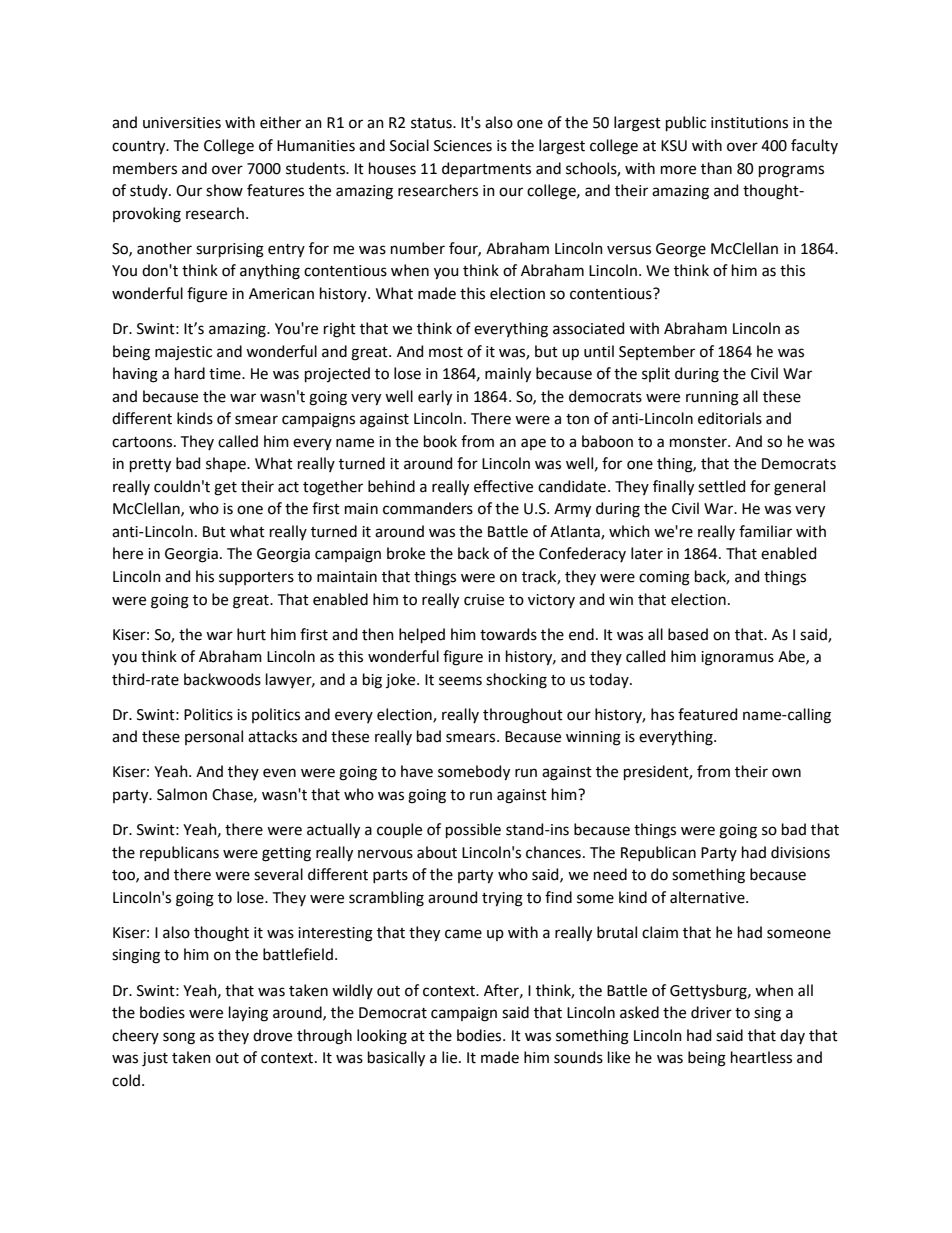  What do you see at coordinates (463, 146) in the document?
I see `Sciences` at bounding box center [463, 146].
